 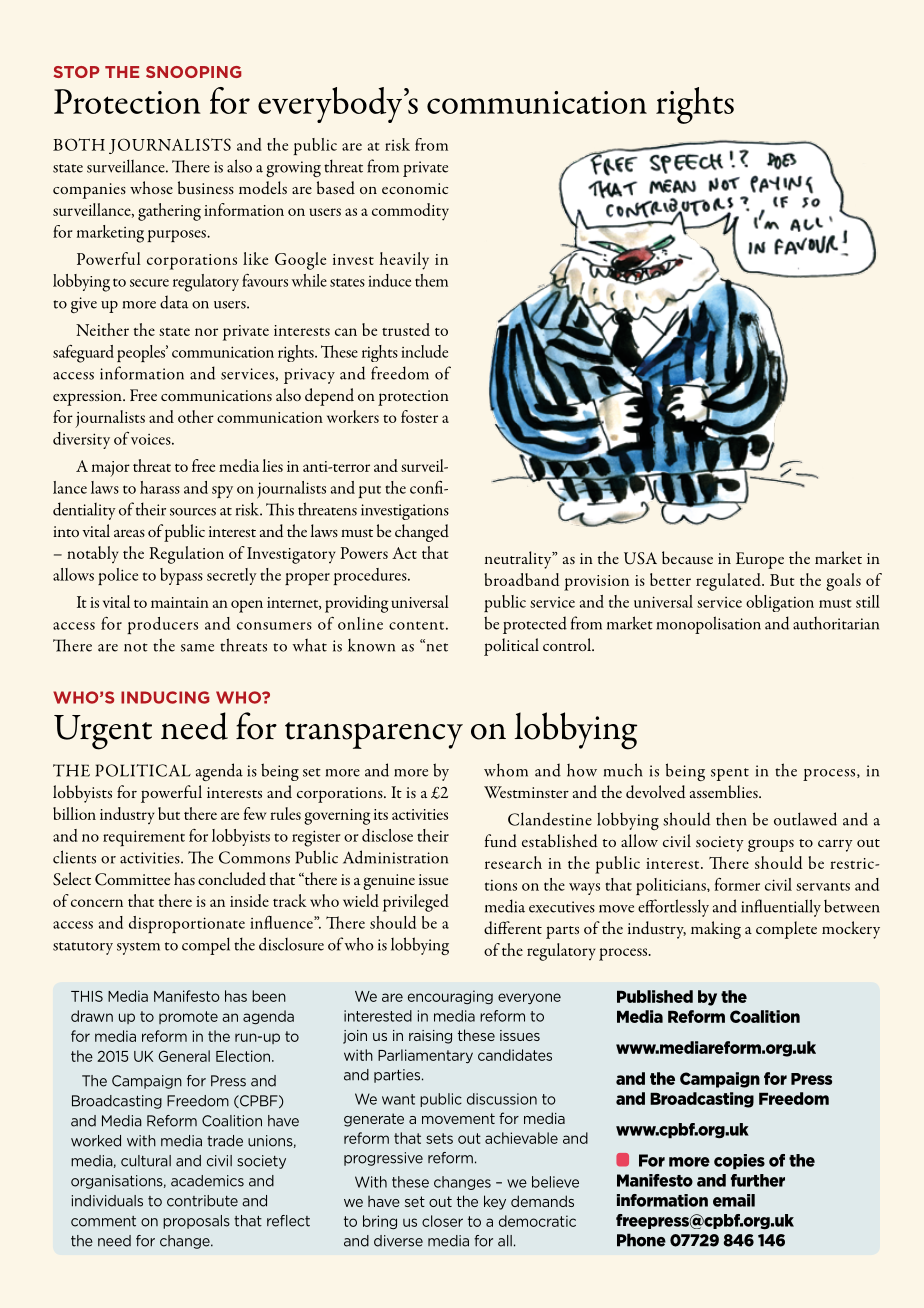 I want to click on economic, so click(x=415, y=188).
